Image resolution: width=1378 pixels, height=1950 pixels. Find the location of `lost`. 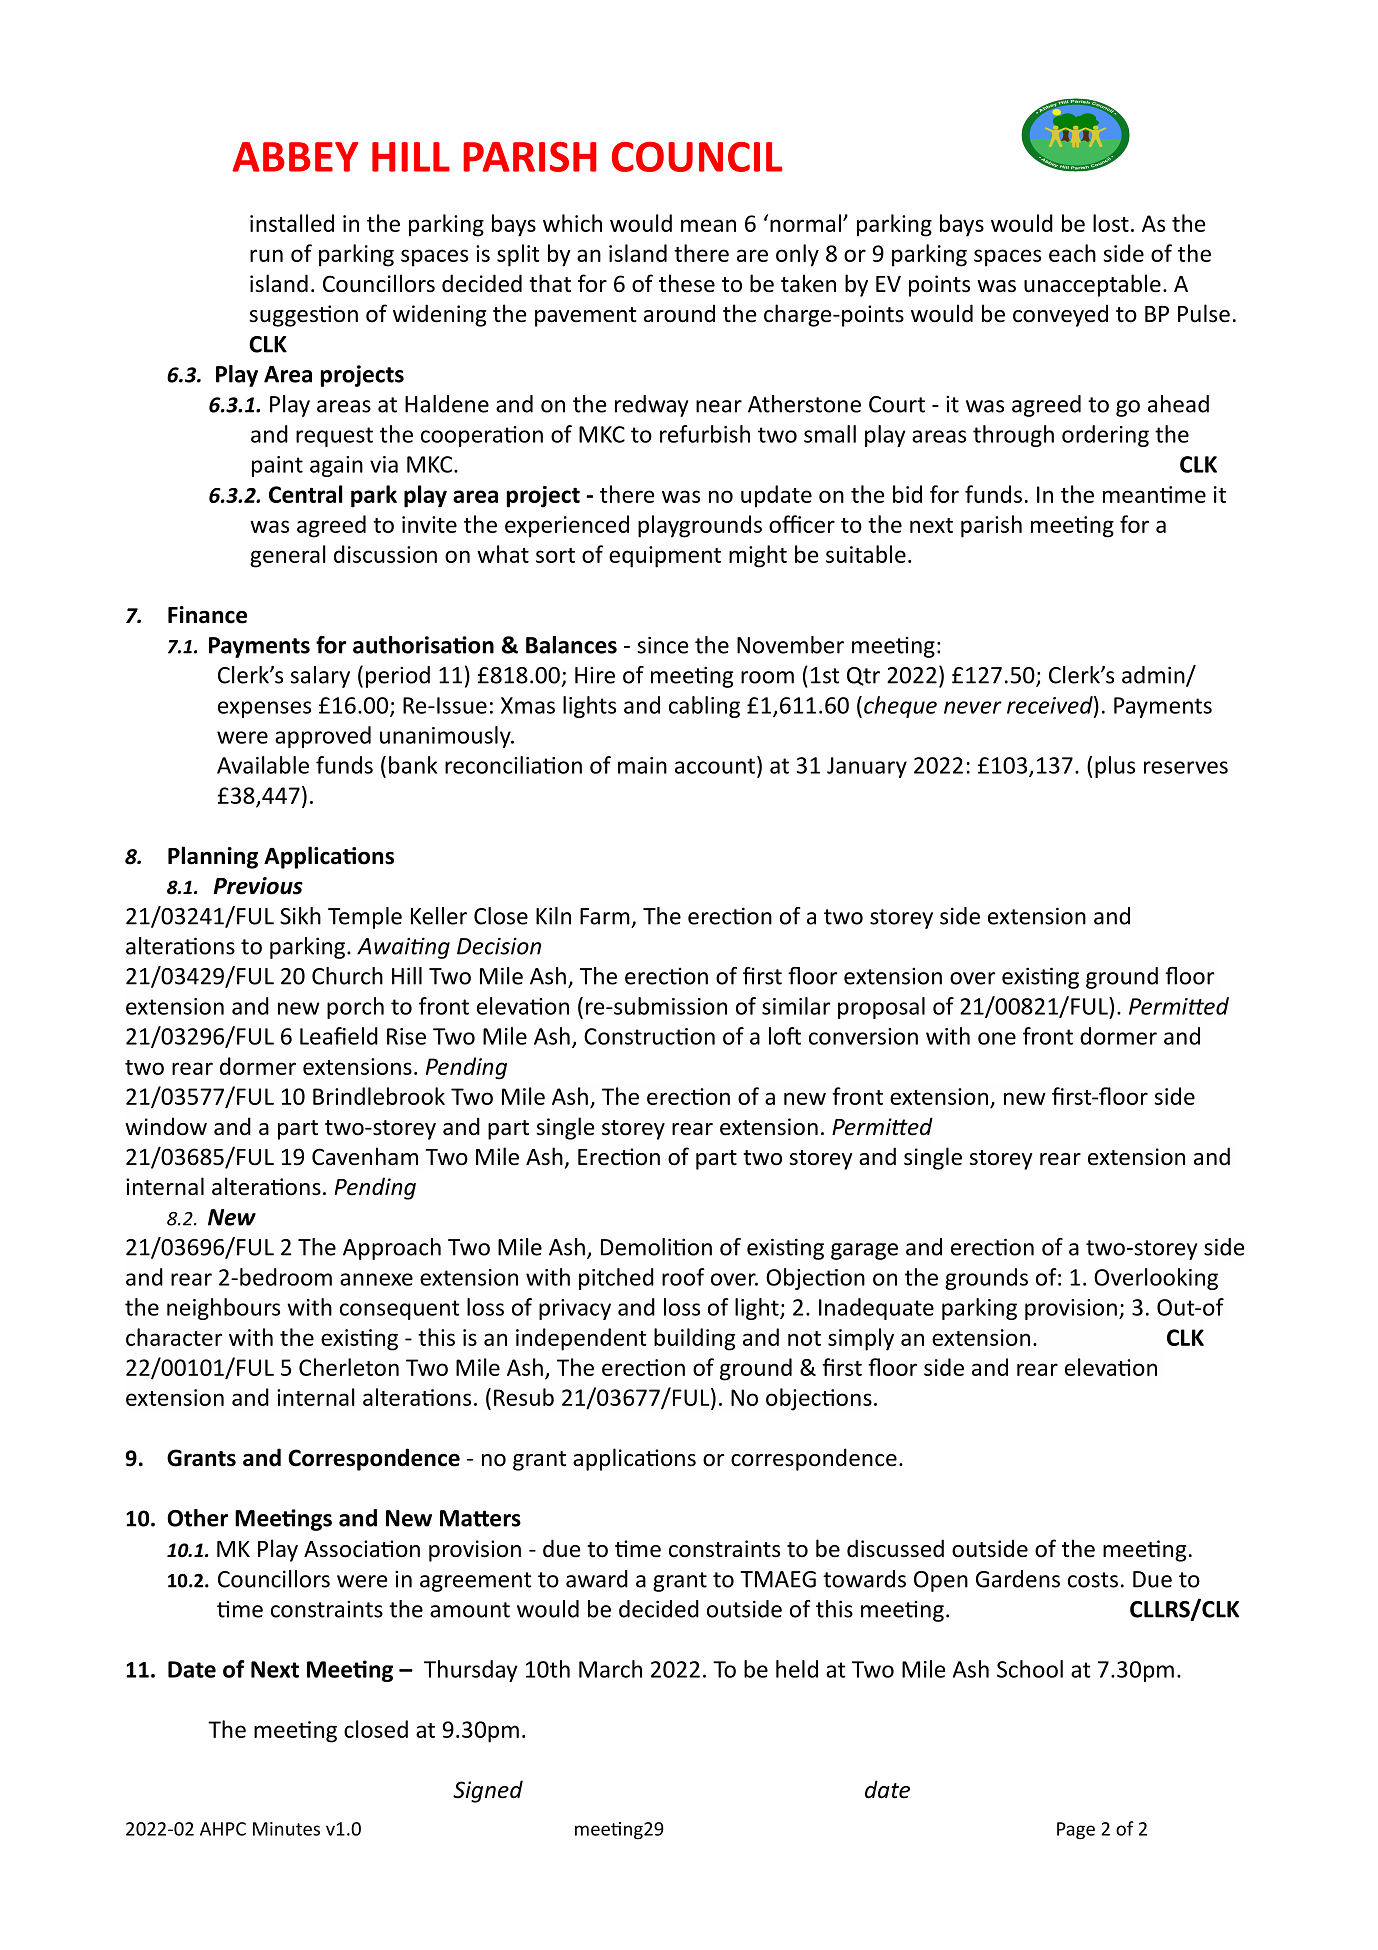

lost is located at coordinates (1111, 223).
